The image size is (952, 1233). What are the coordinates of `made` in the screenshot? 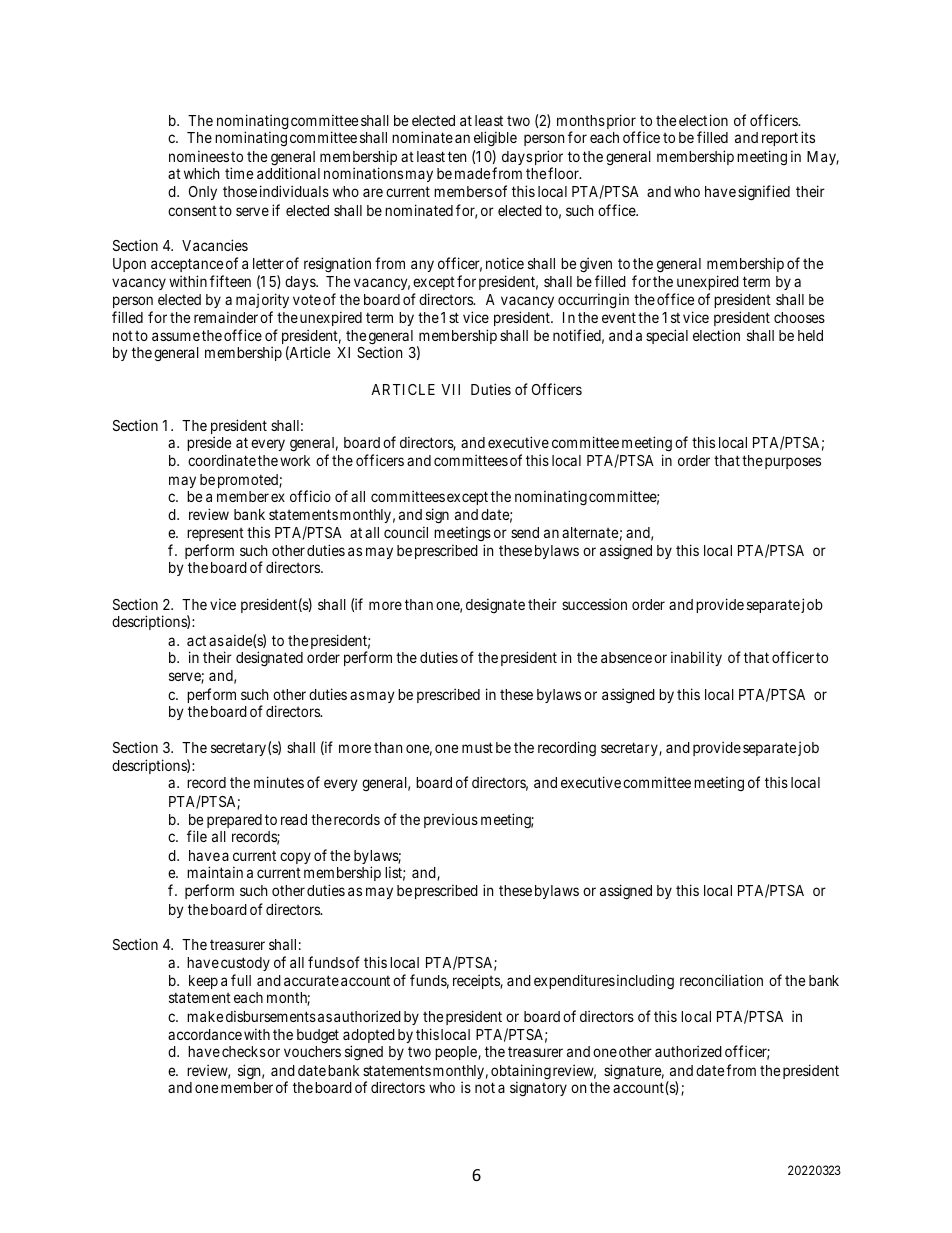 It's located at (472, 173).
